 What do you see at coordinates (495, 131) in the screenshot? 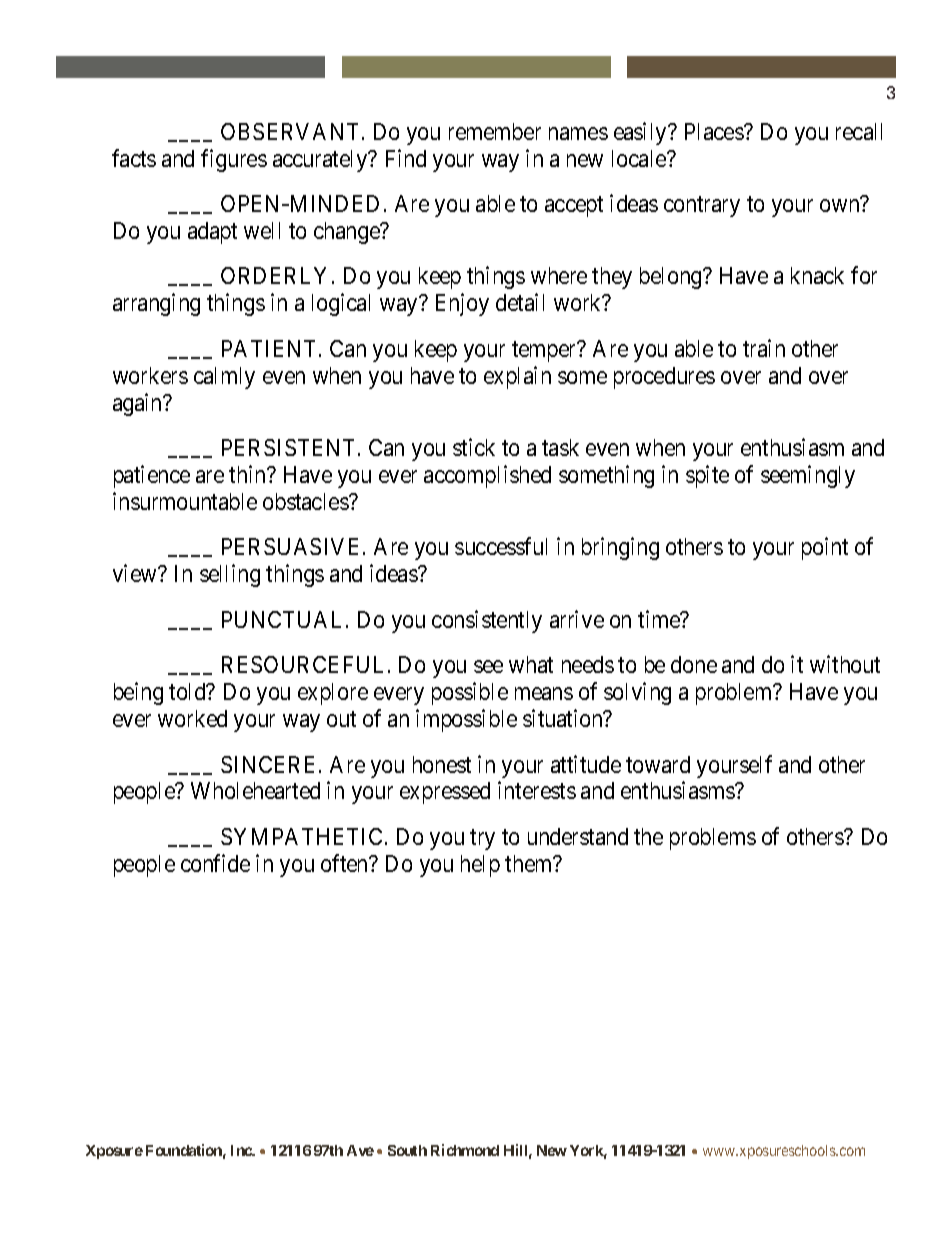
I see `remember` at bounding box center [495, 131].
